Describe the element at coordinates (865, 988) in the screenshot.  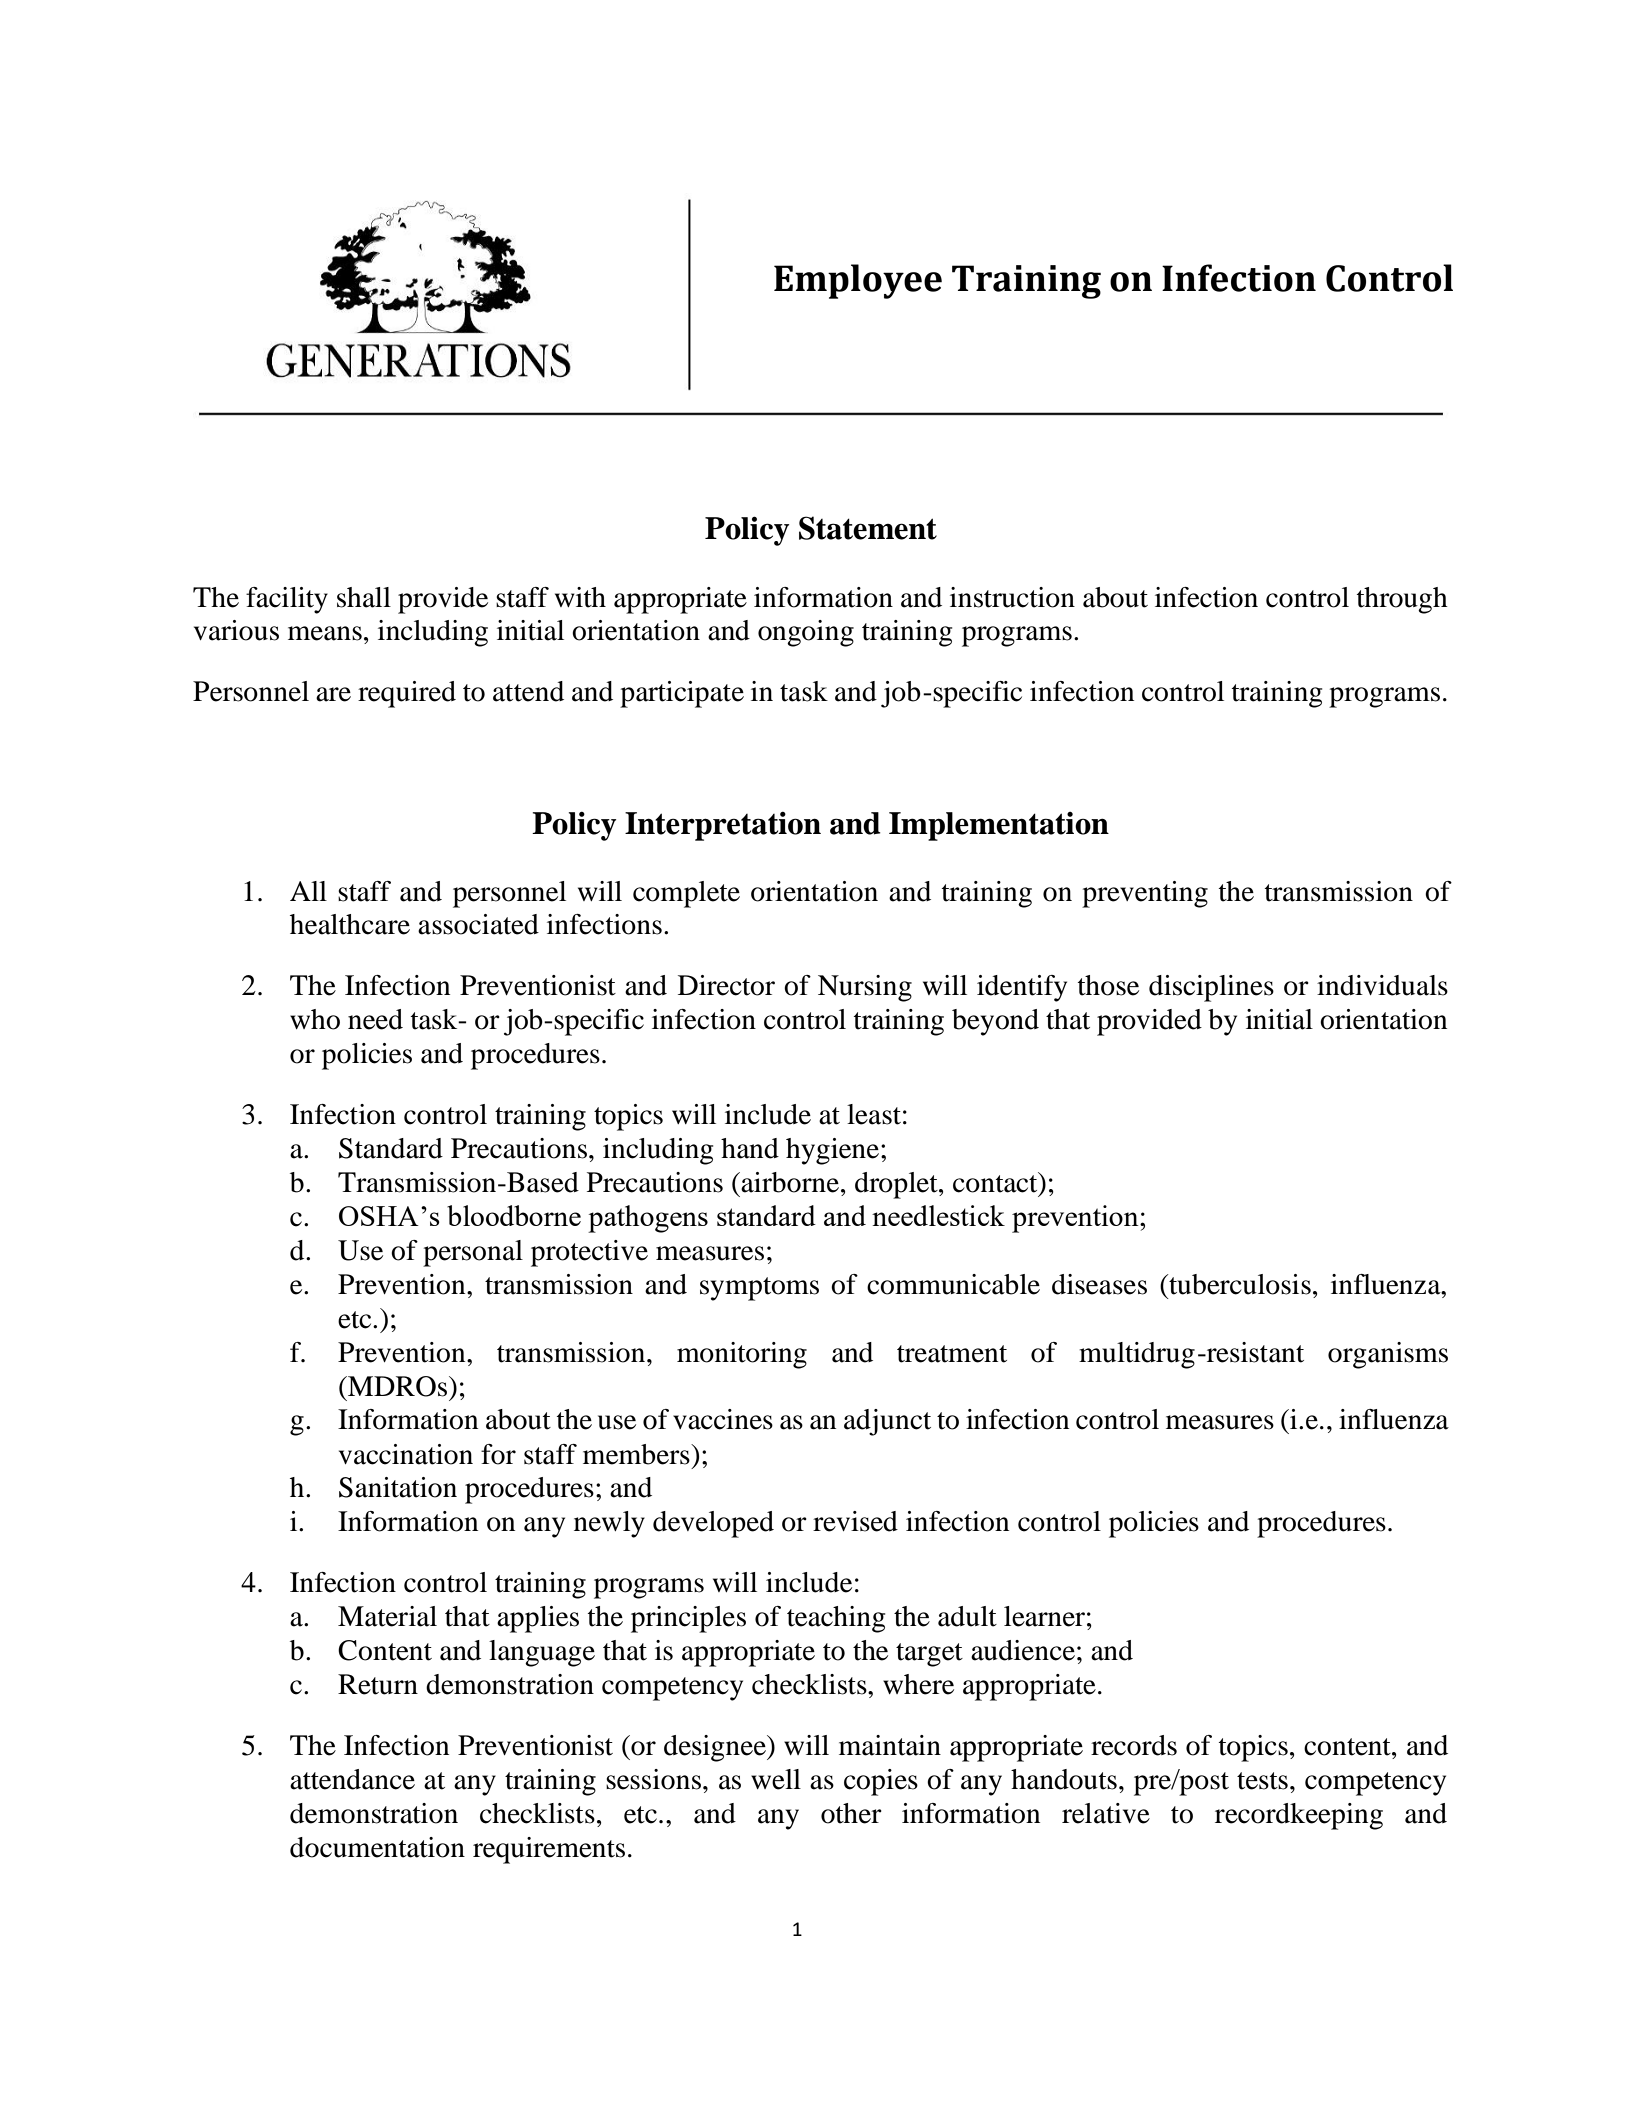
I see `Nursing` at that location.
